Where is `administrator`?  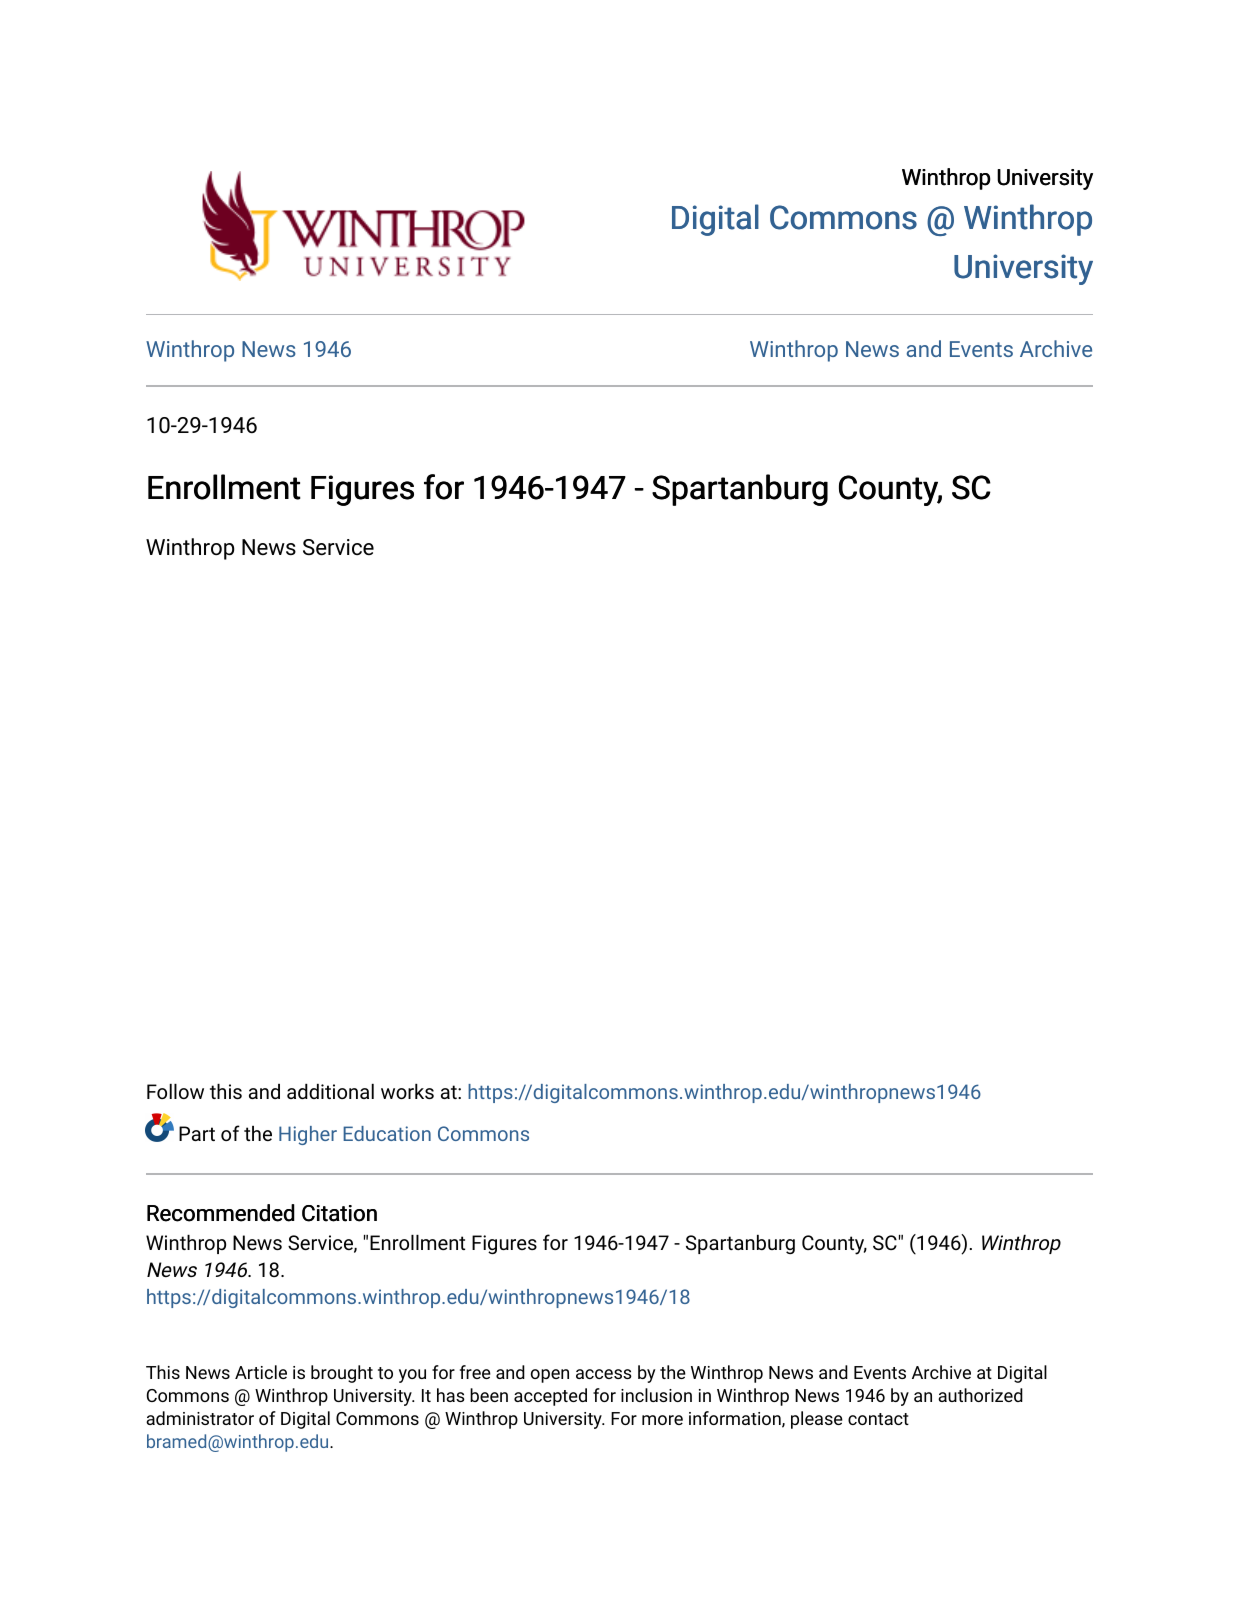
administrator is located at coordinates (200, 1418).
